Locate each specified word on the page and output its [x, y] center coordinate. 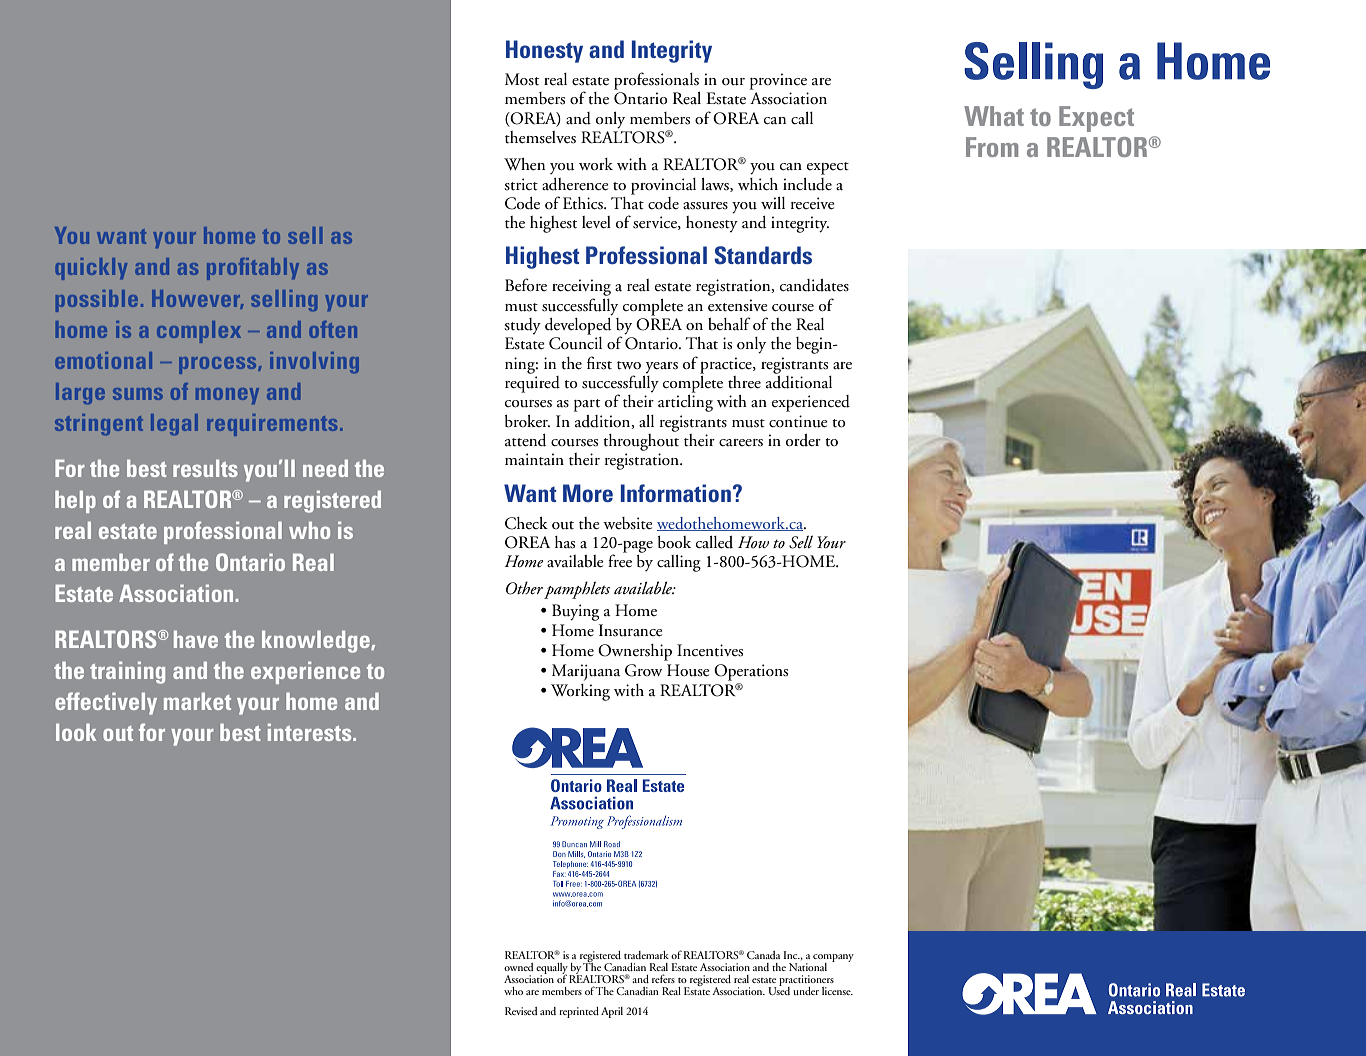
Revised [521, 1011]
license [837, 991]
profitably [253, 269]
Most [522, 79]
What [994, 116]
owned [519, 967]
